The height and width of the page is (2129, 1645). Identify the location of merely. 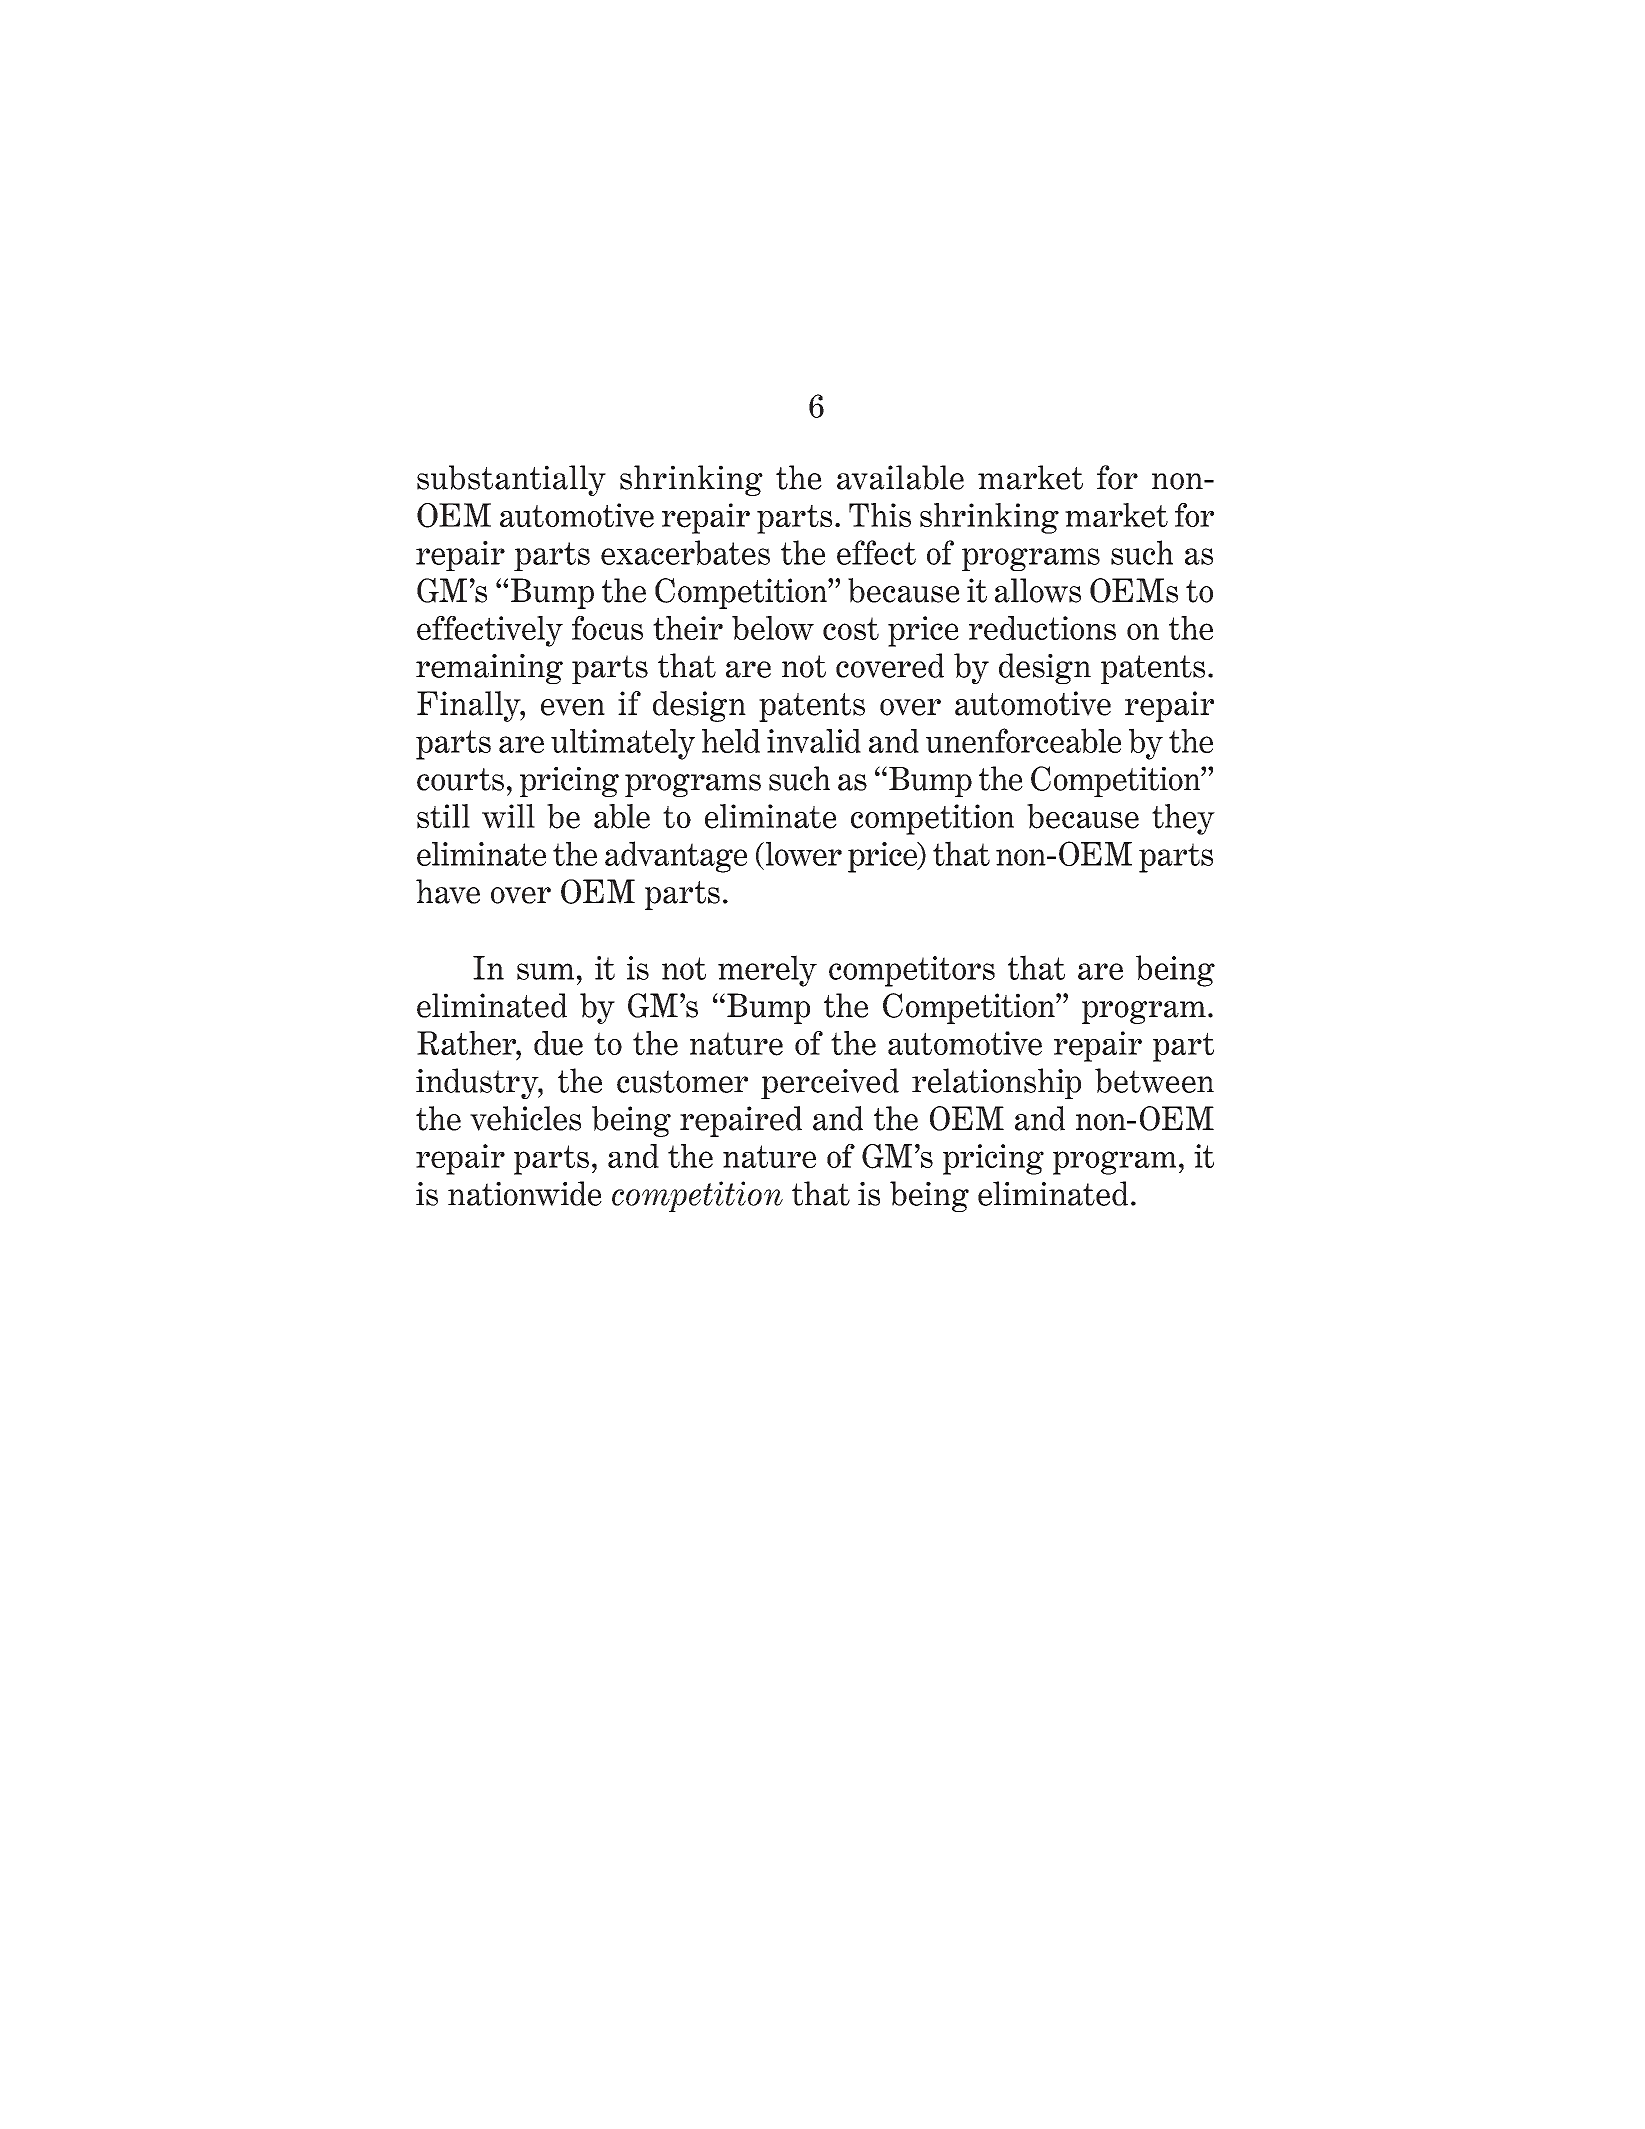
(767, 971).
